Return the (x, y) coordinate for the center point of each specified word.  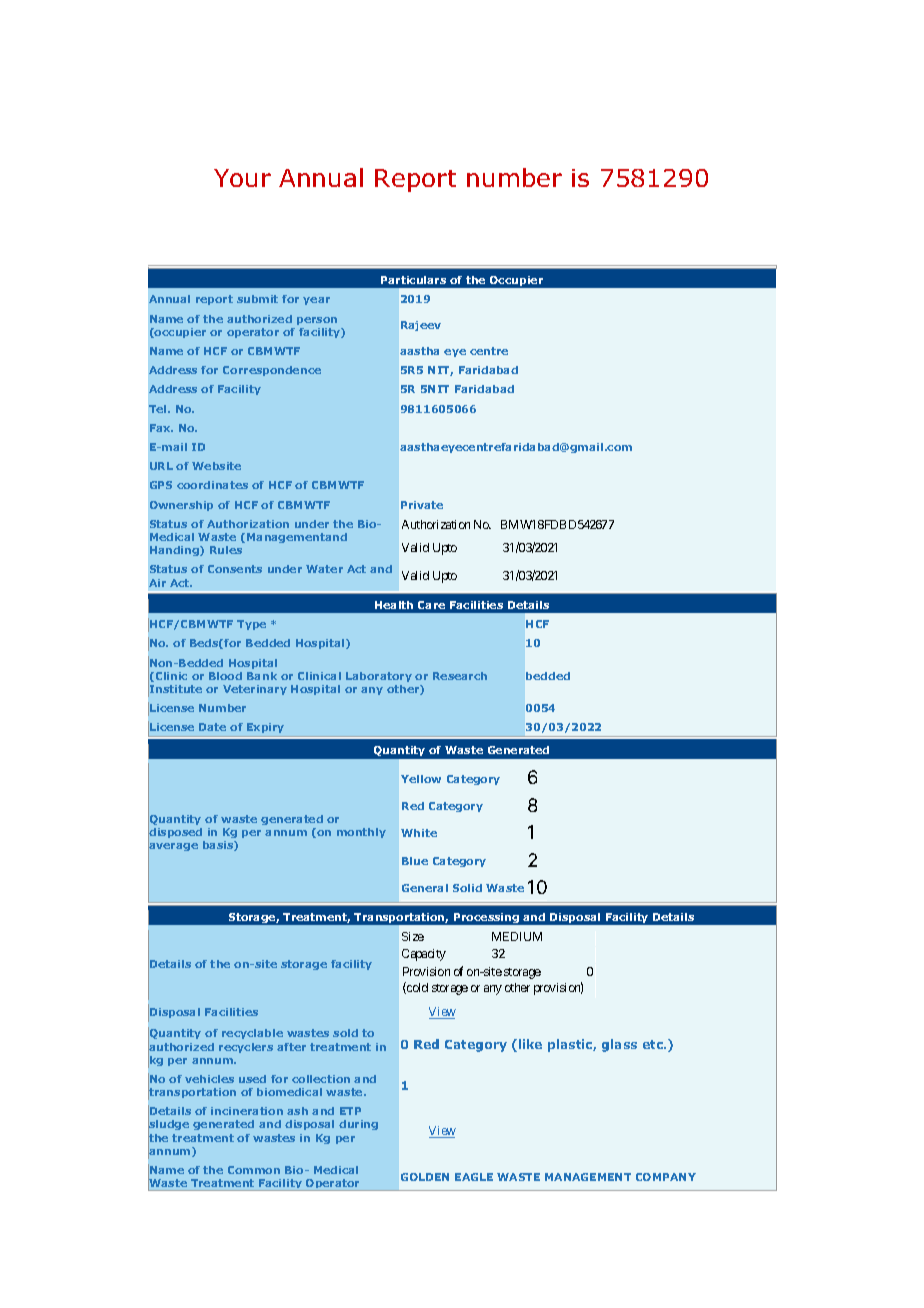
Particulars (413, 280)
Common (254, 1170)
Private (422, 505)
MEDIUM (517, 936)
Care (431, 605)
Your (242, 178)
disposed (175, 833)
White (419, 833)
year (316, 301)
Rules (226, 550)
